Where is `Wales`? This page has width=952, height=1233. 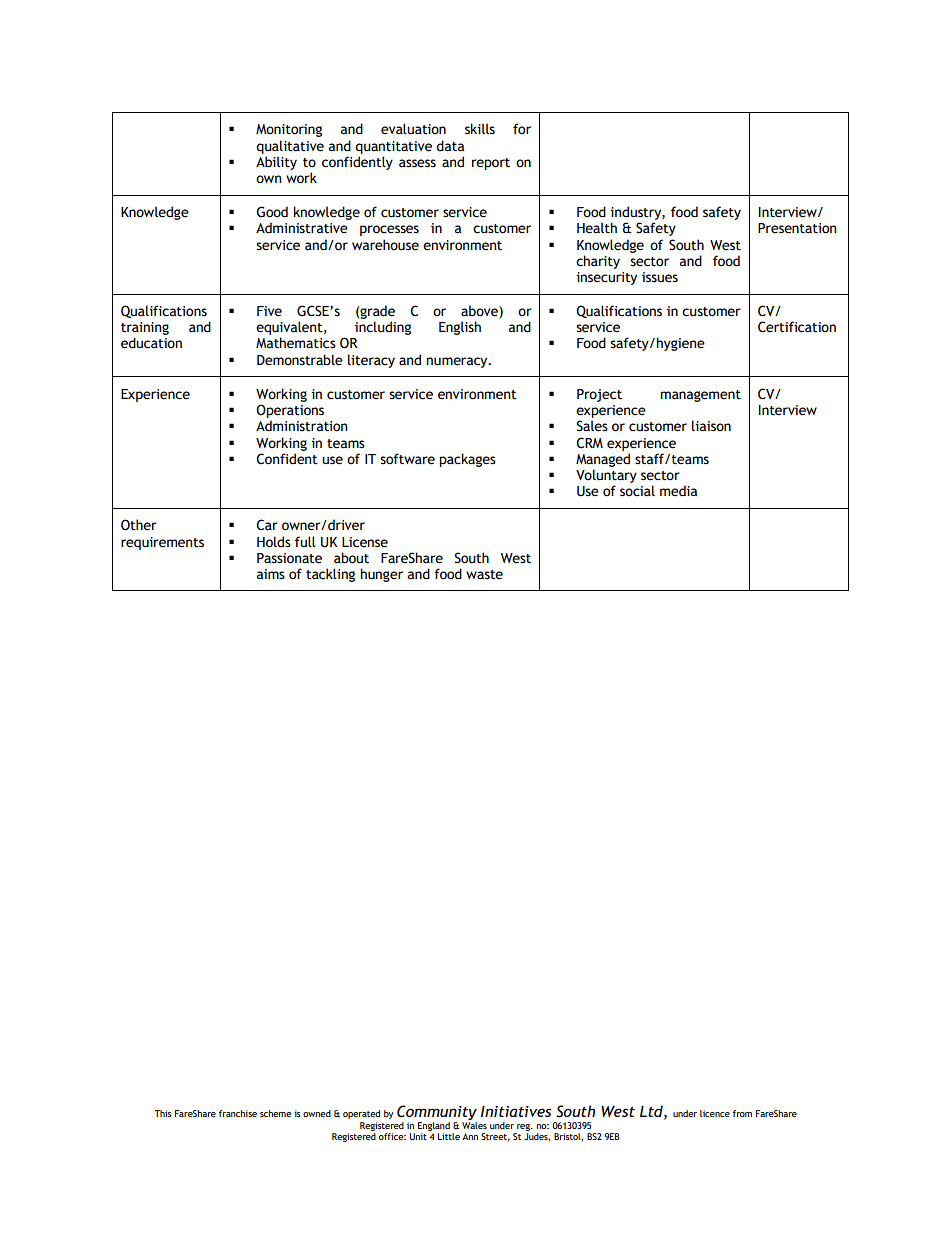 Wales is located at coordinates (474, 1125).
